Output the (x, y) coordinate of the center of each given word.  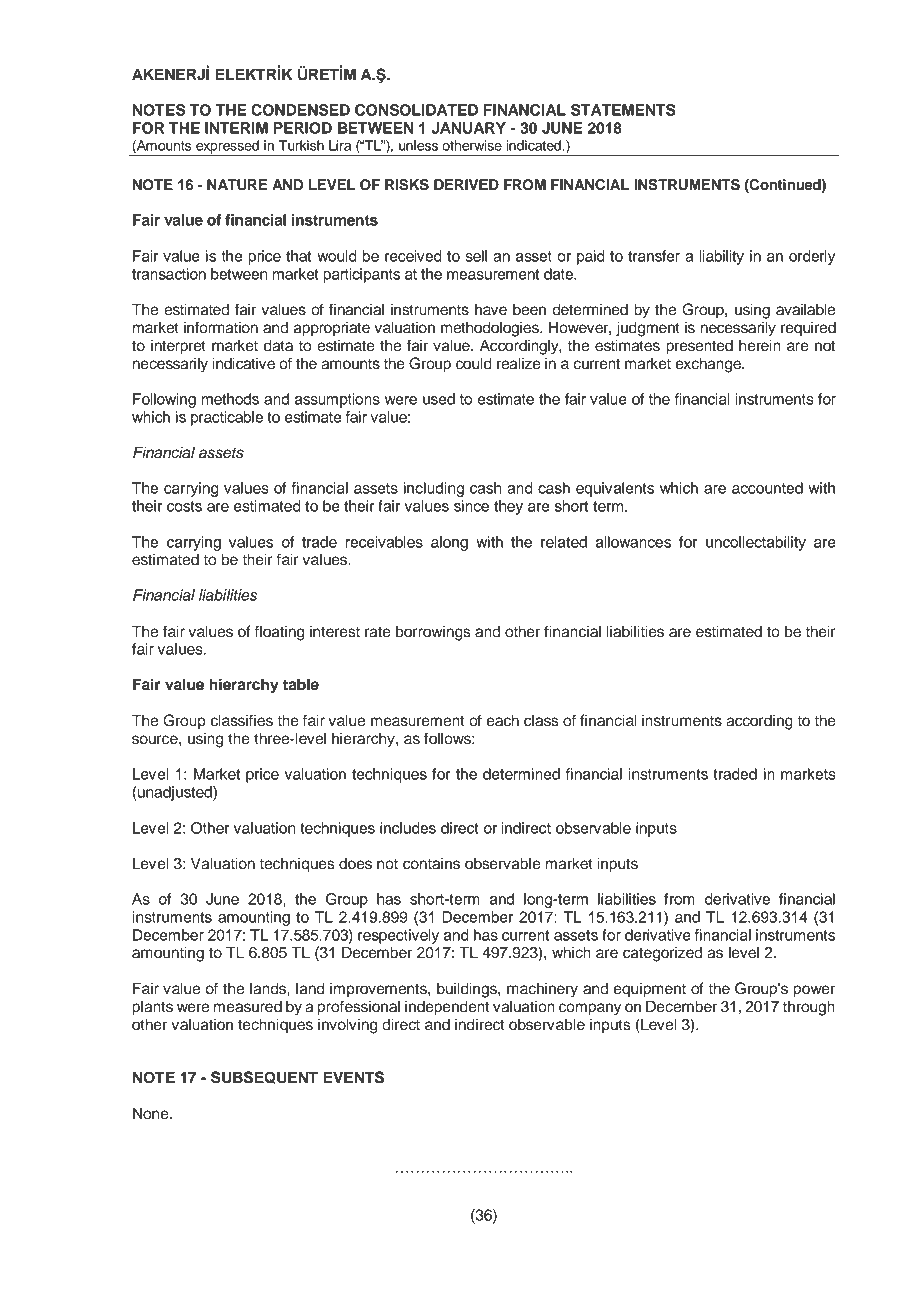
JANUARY (469, 128)
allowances (633, 542)
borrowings (433, 633)
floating (279, 633)
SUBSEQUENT (264, 1077)
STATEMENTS (623, 110)
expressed (227, 148)
